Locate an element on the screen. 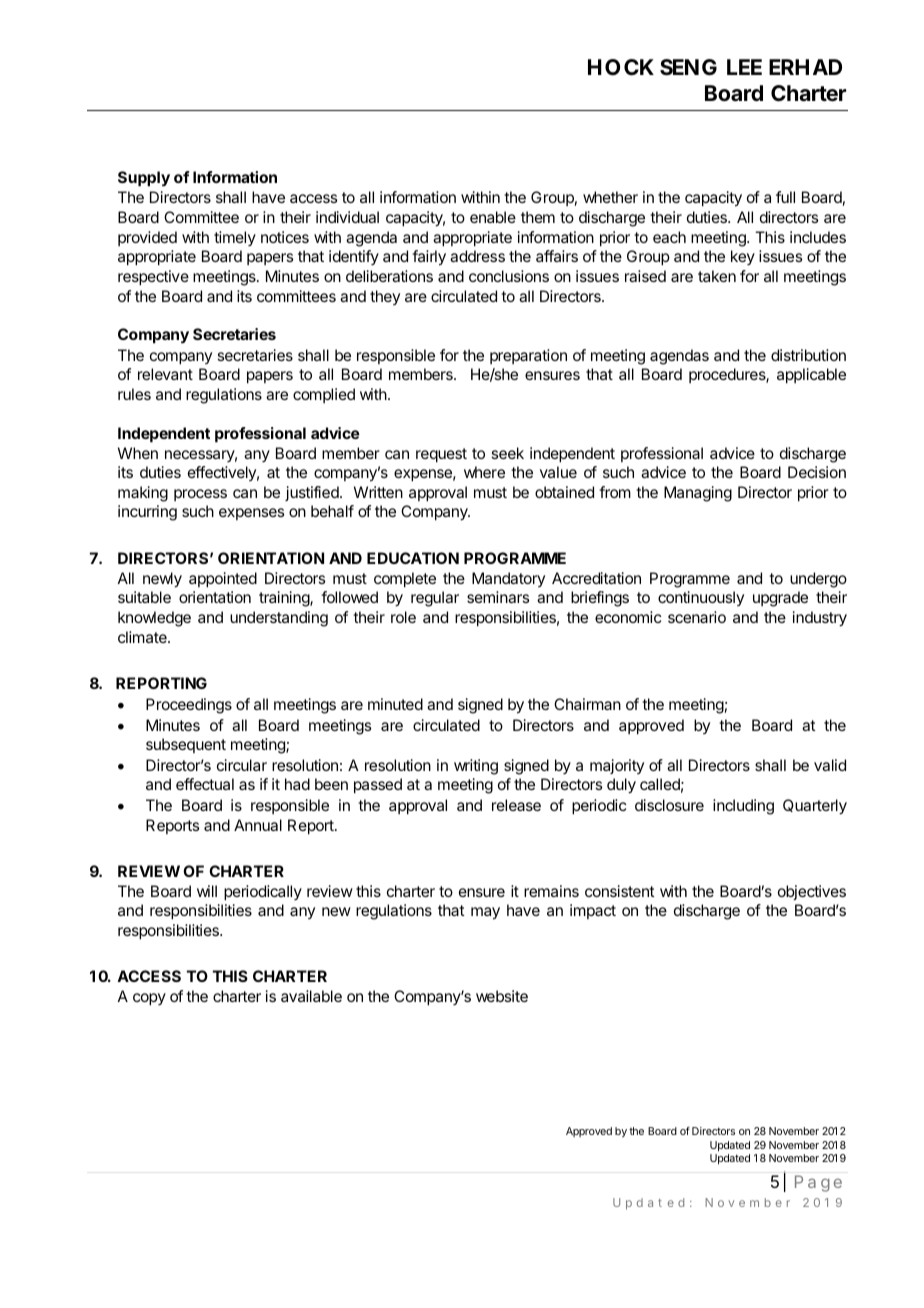 This screenshot has height=1308, width=924. upgrade is located at coordinates (780, 599).
